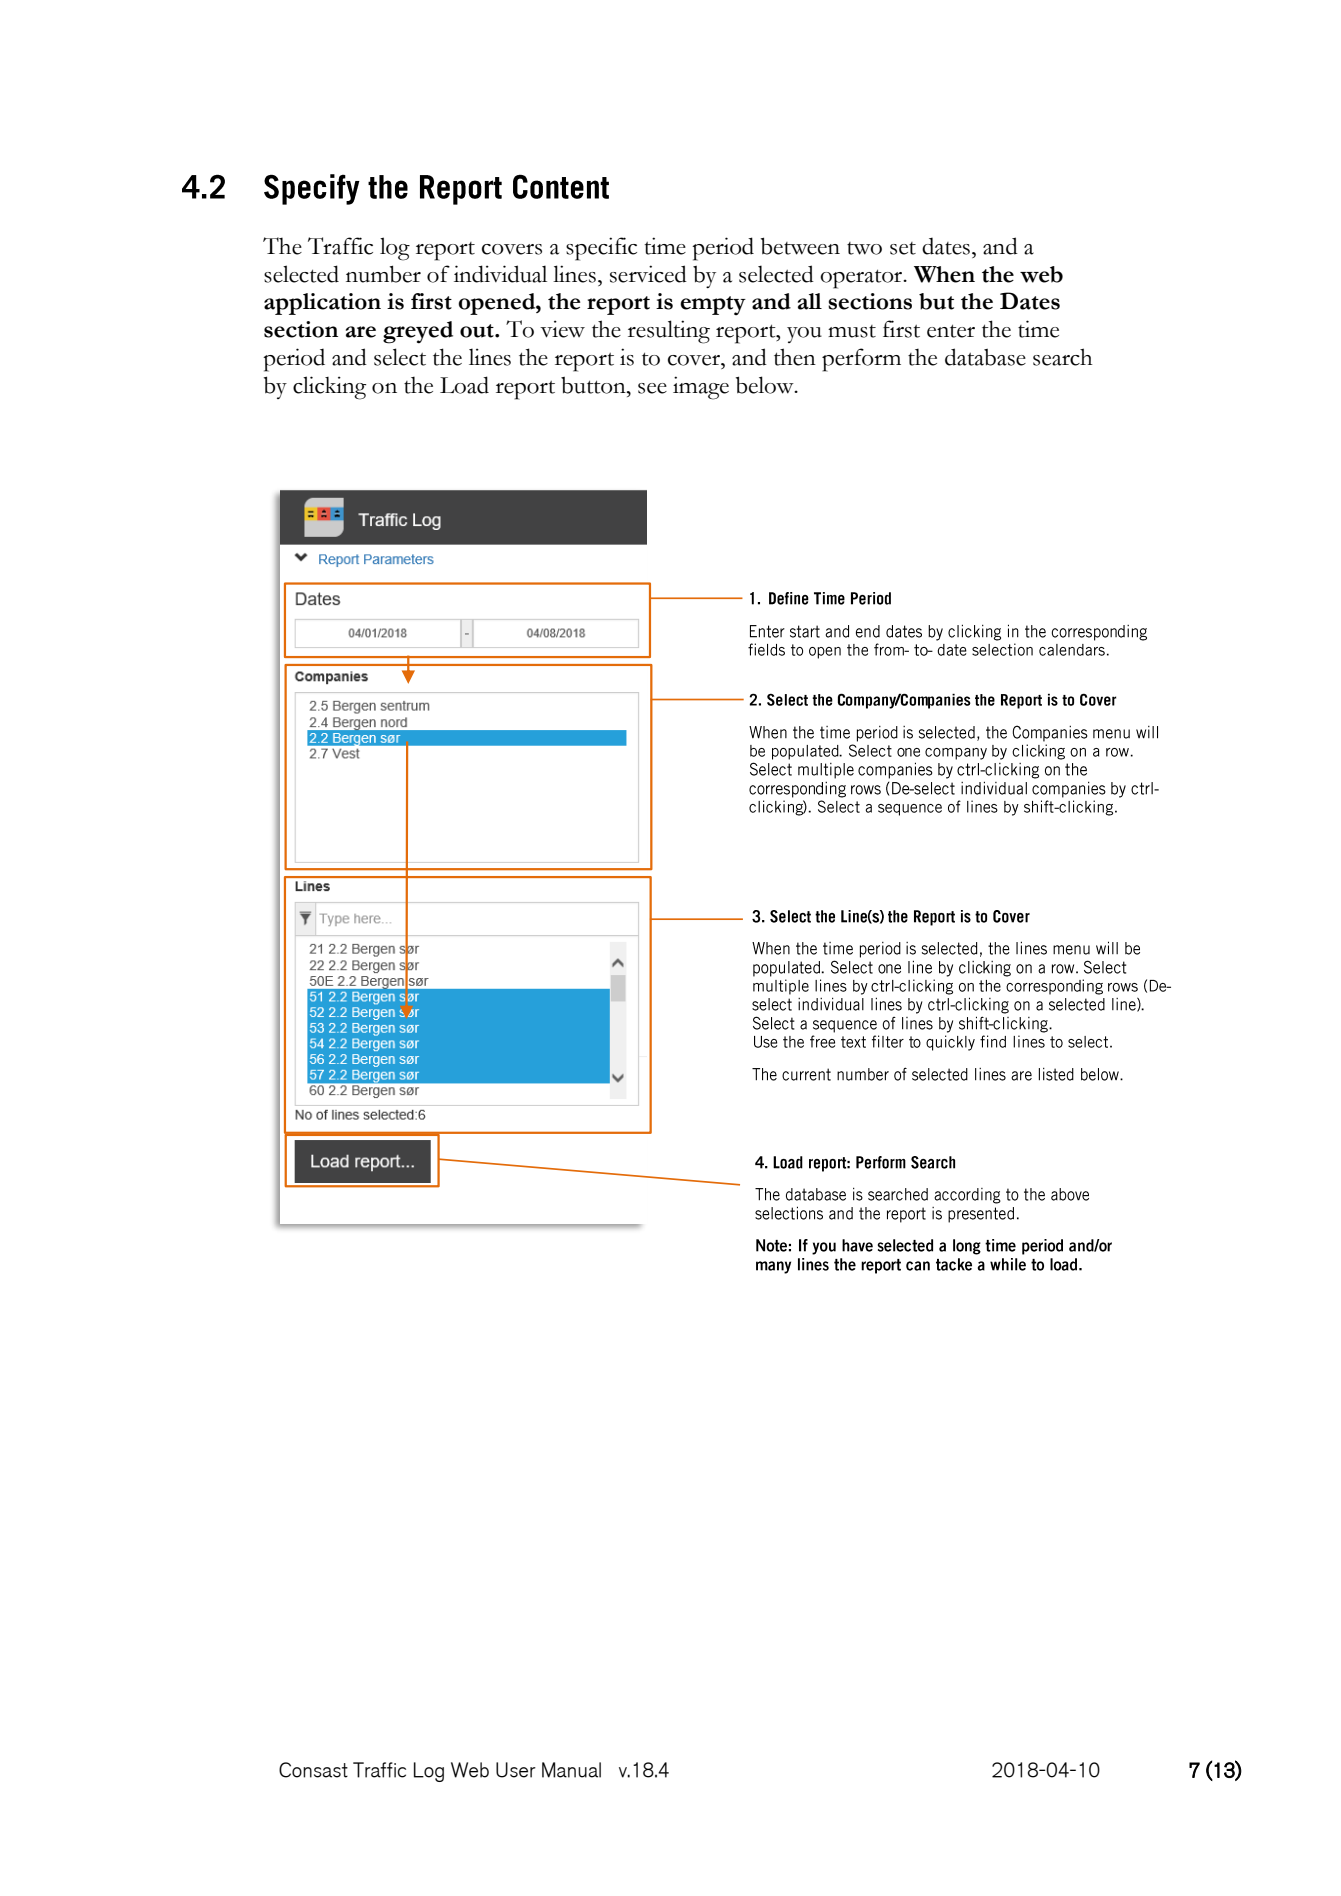  What do you see at coordinates (701, 388) in the screenshot?
I see `image` at bounding box center [701, 388].
